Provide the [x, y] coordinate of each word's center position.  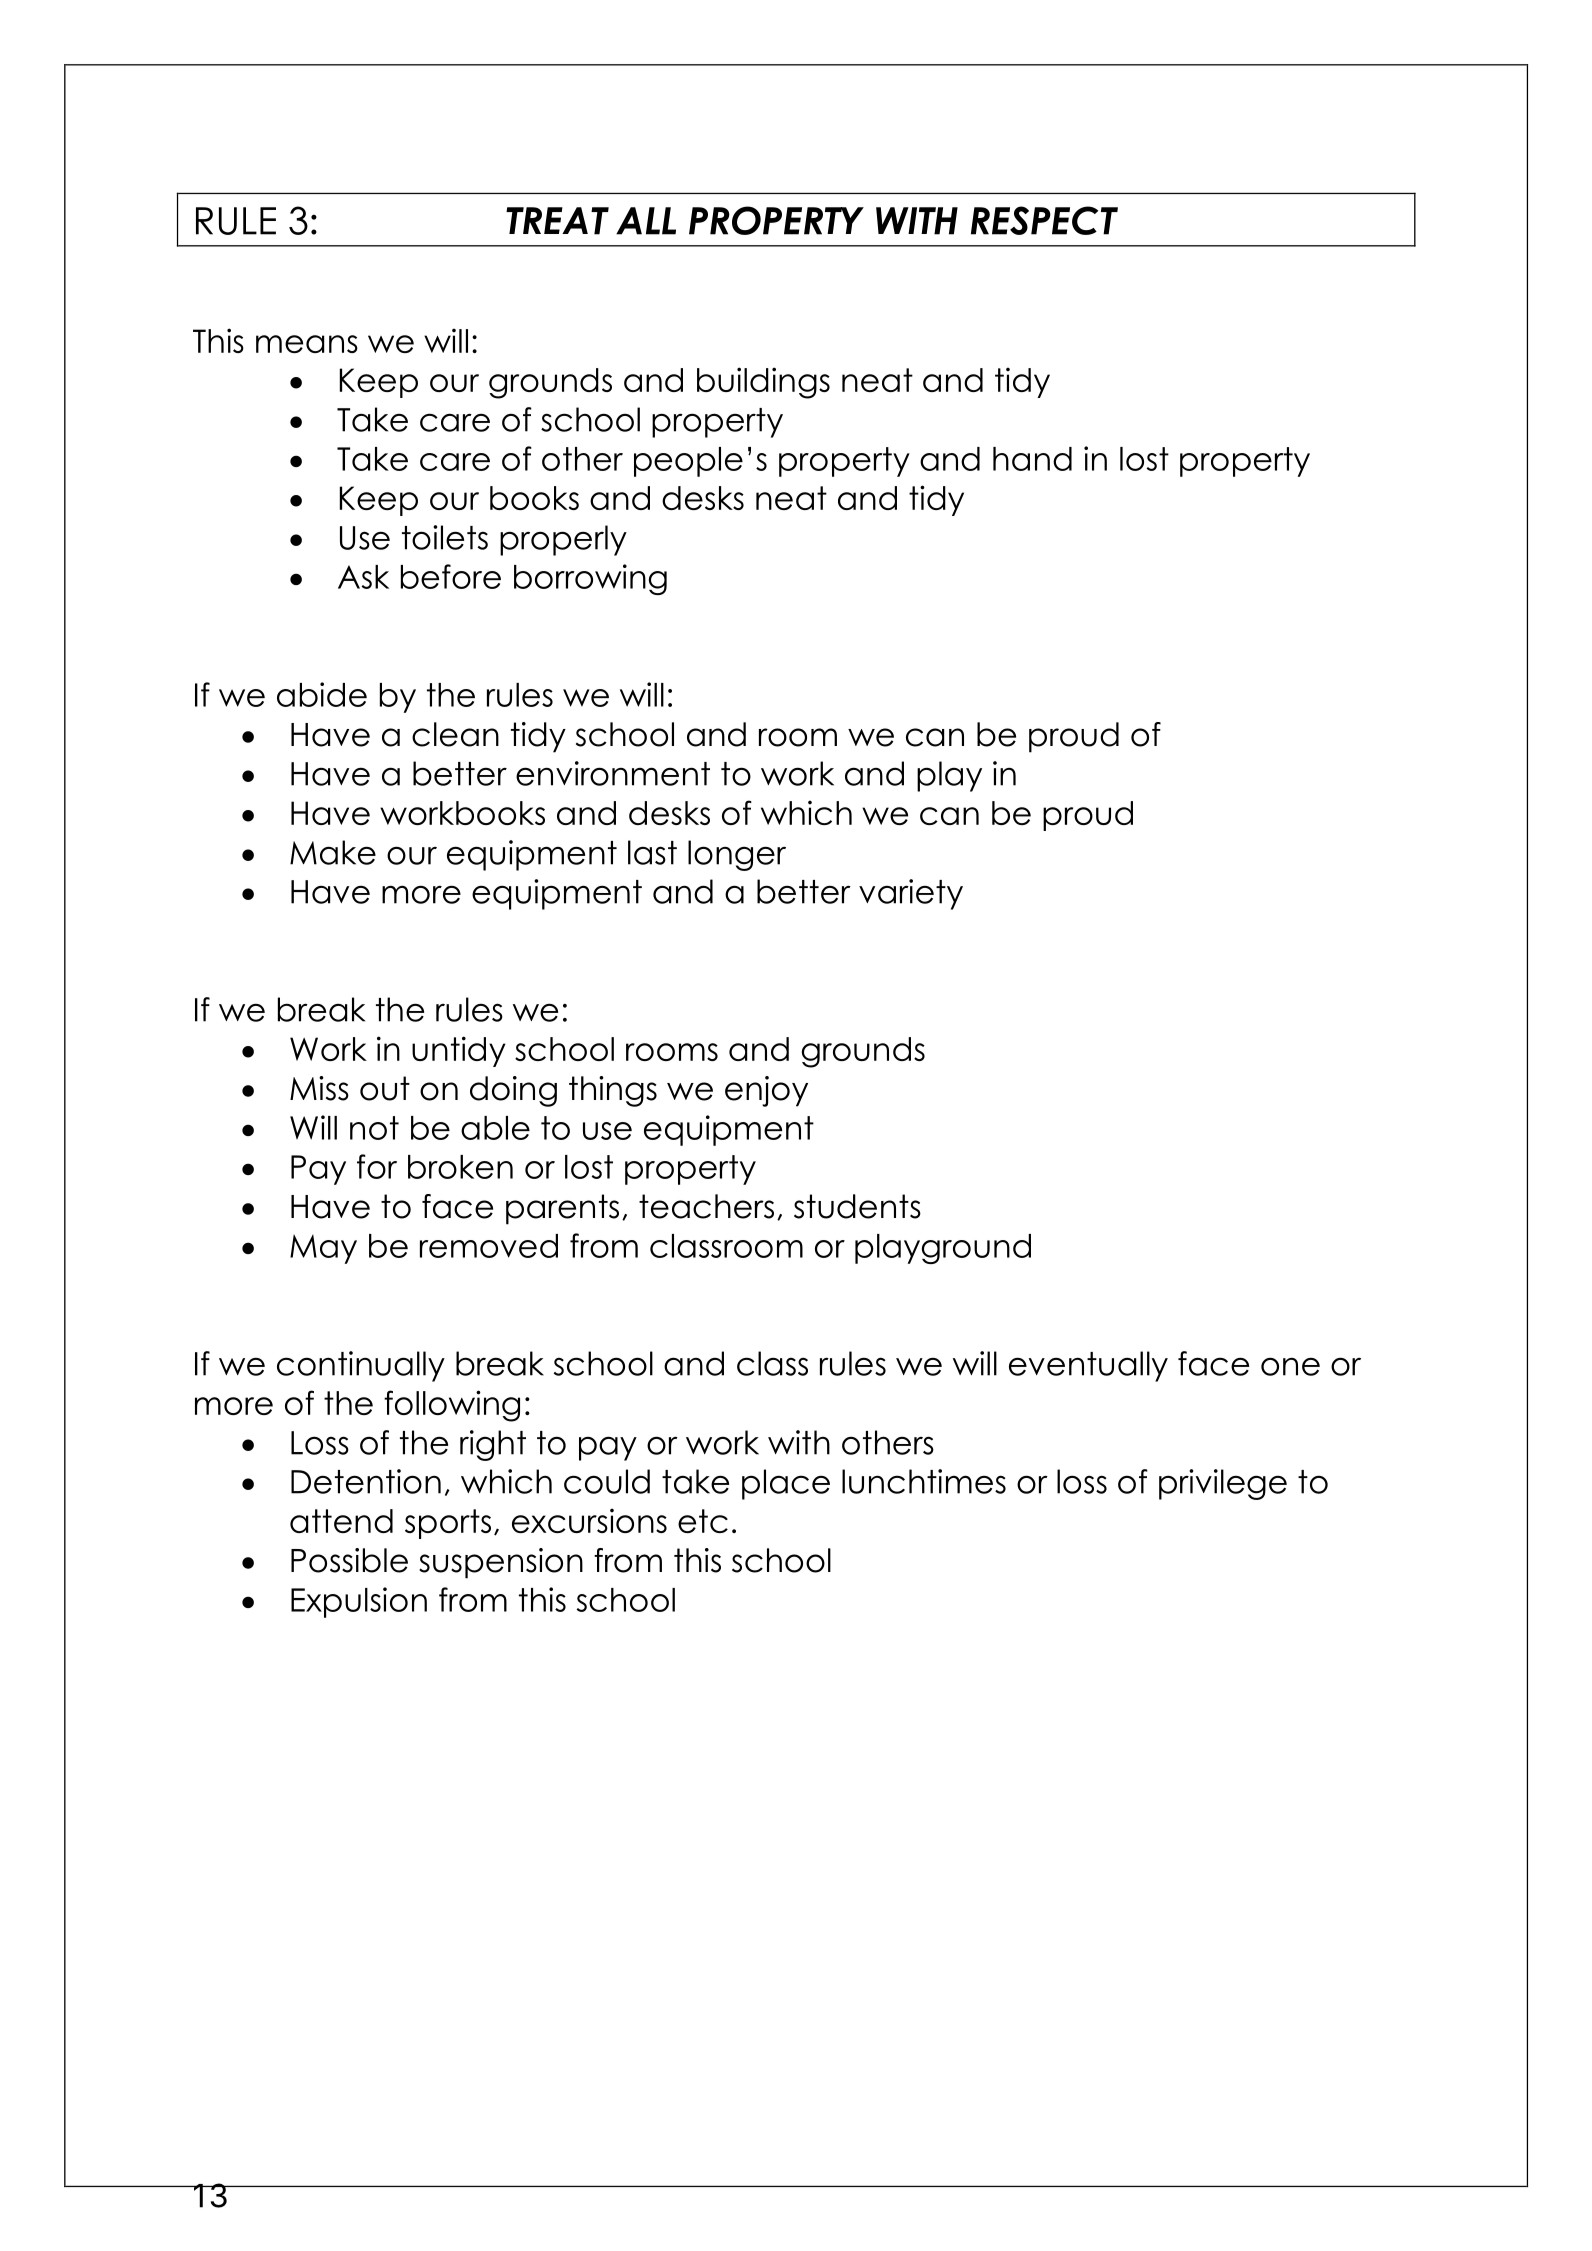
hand [1032, 459]
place [786, 1484]
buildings [763, 383]
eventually [1088, 1366]
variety [911, 894]
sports [448, 1524]
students [857, 1206]
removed [489, 1246]
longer [737, 855]
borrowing [590, 579]
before [451, 576]
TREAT [557, 221]
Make [333, 852]
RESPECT [1044, 220]
